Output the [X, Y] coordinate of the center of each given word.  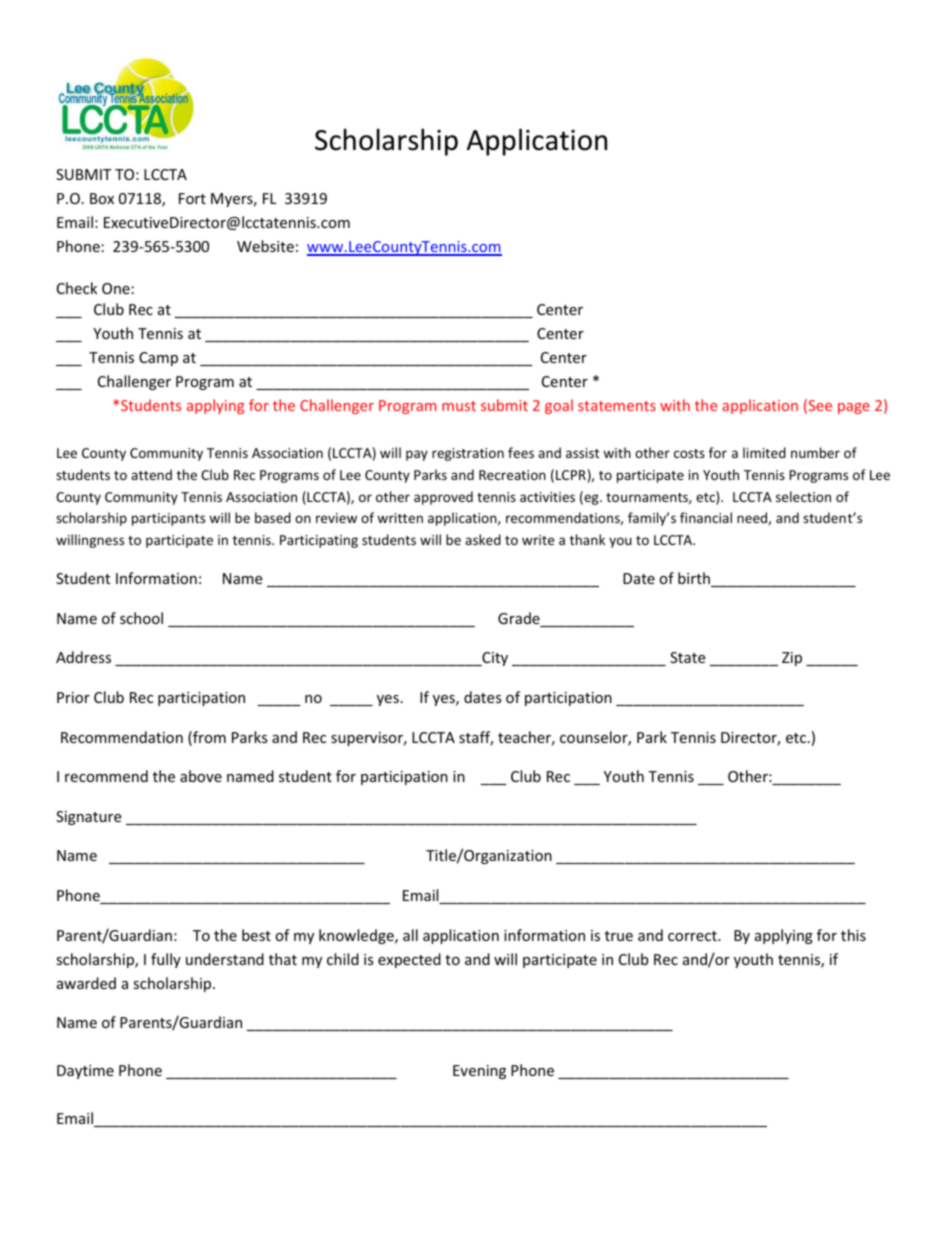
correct [693, 936]
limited [764, 452]
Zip [792, 659]
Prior [73, 697]
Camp [158, 359]
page [854, 408]
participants [168, 519]
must [459, 406]
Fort [192, 198]
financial [706, 517]
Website [265, 246]
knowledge [357, 936]
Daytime [85, 1072]
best [256, 935]
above [201, 776]
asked [483, 539]
